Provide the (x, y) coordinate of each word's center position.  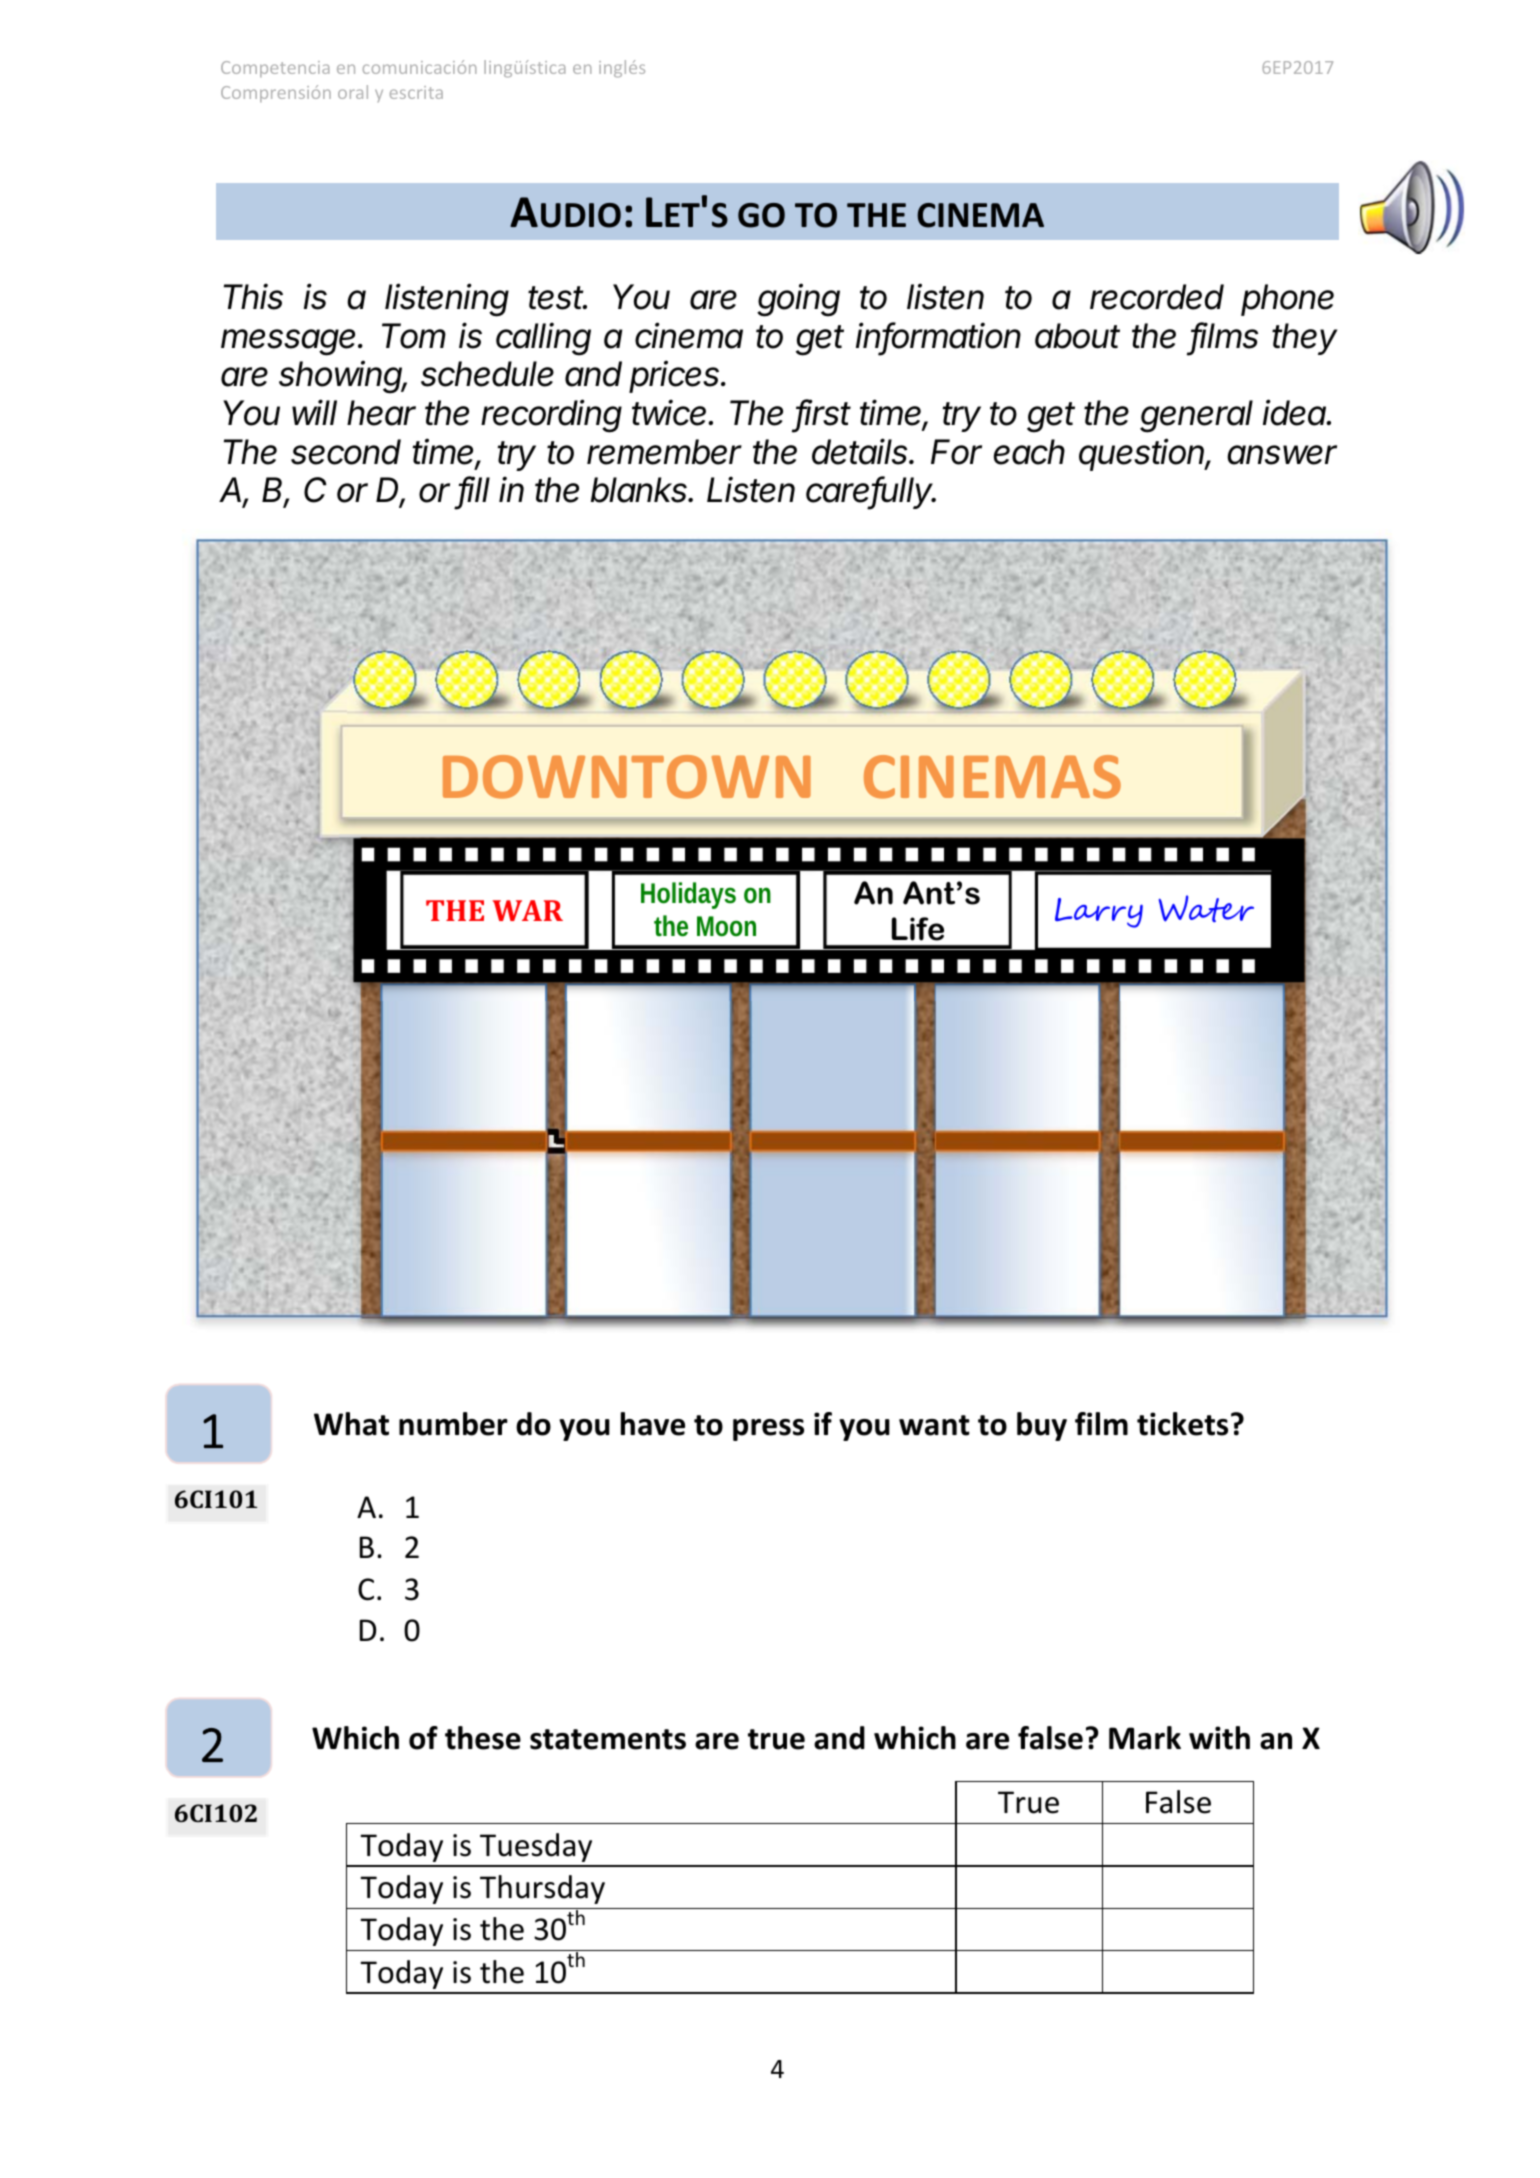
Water (1206, 908)
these (483, 1738)
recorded (1157, 297)
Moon (726, 926)
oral (353, 92)
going (798, 300)
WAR (528, 910)
